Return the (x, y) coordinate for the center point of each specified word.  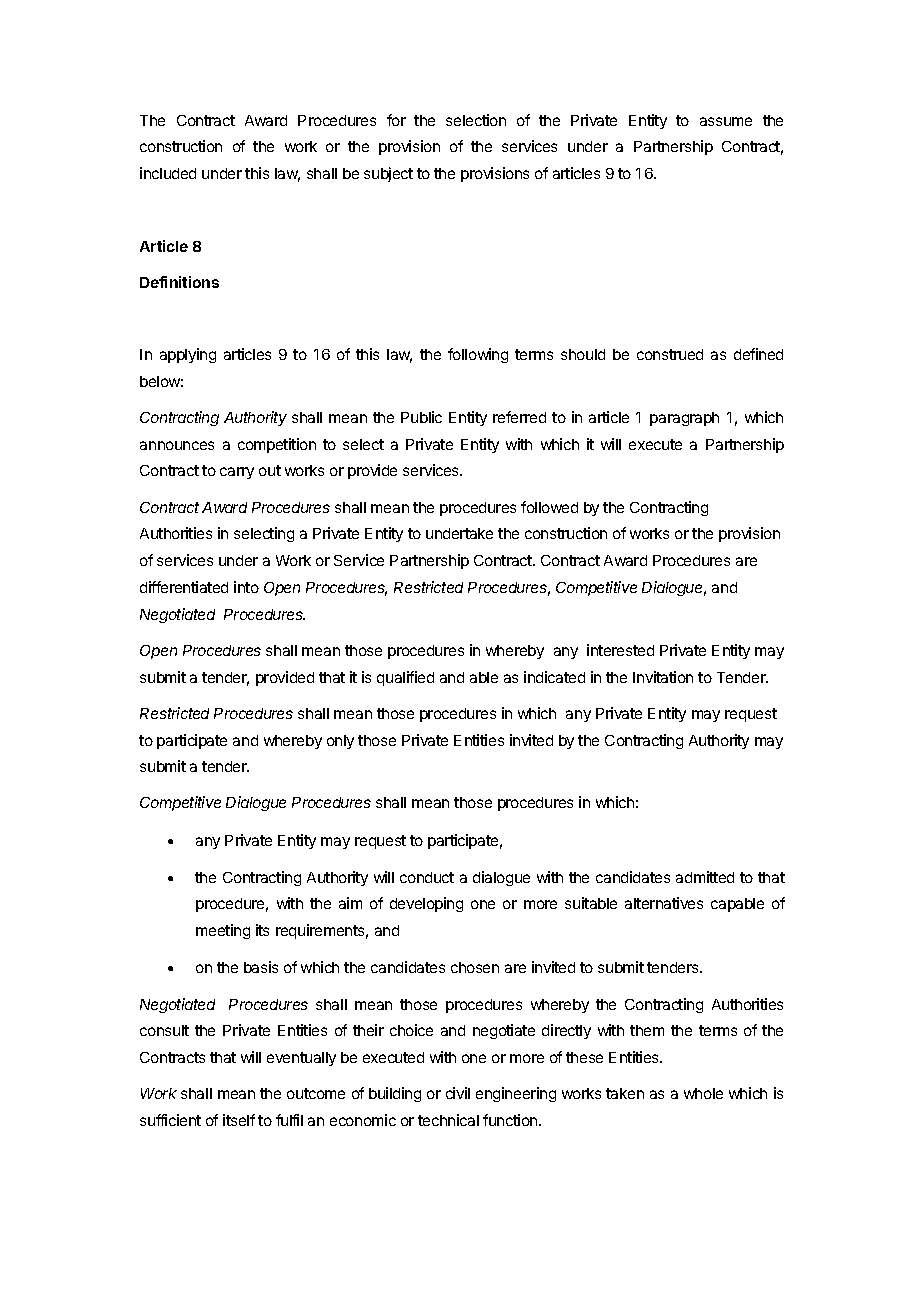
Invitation (663, 677)
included (168, 173)
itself (239, 1120)
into (246, 587)
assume (726, 121)
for (396, 120)
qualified (405, 678)
